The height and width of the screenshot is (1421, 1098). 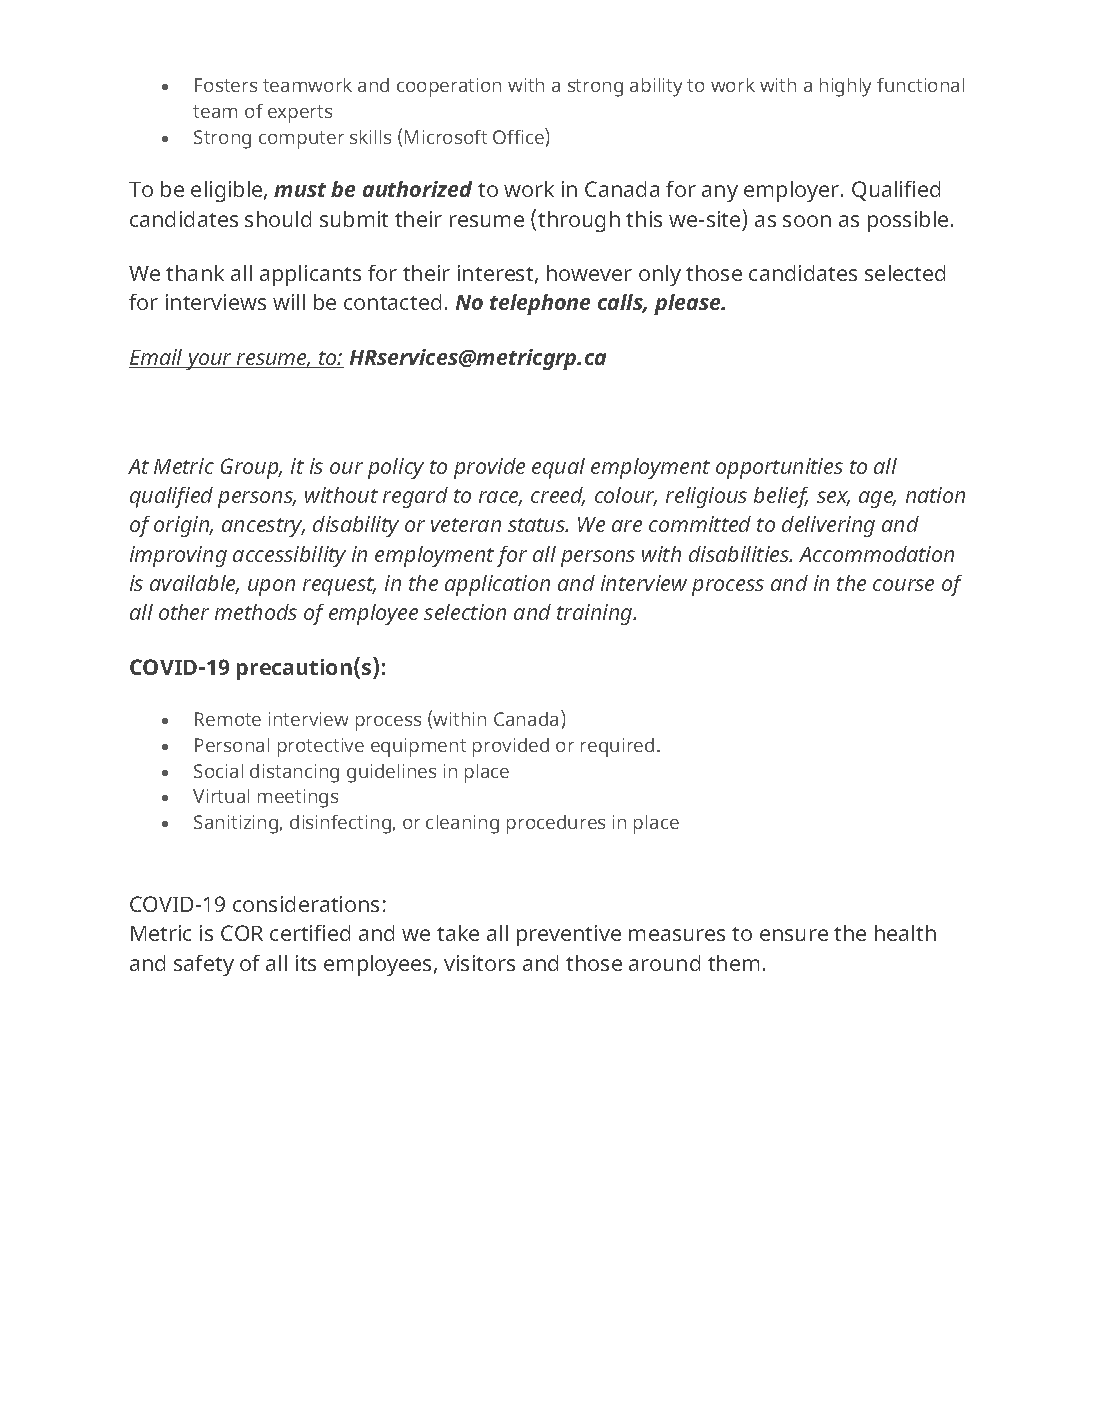 I want to click on delivering, so click(x=828, y=526).
